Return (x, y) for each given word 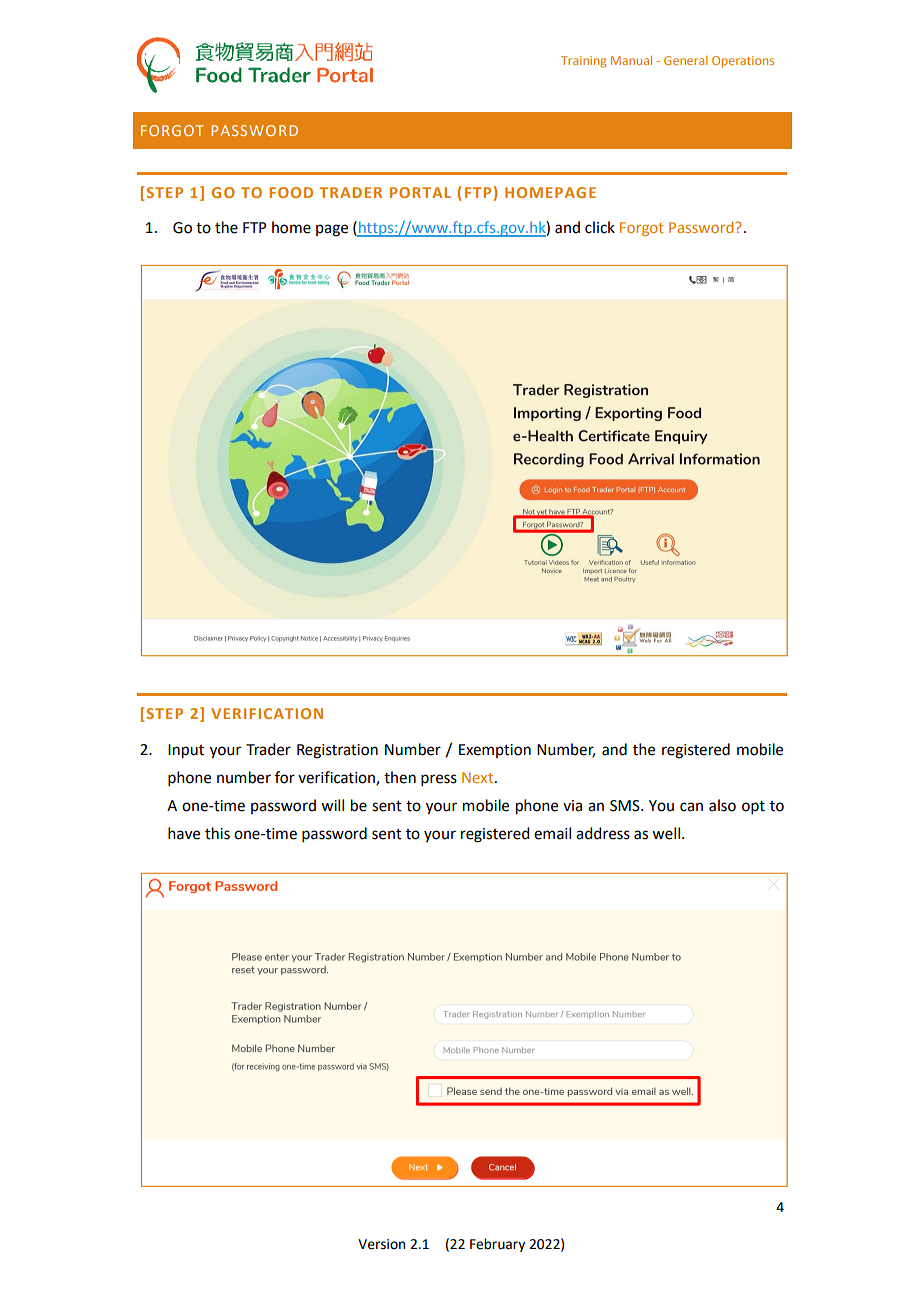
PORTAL (420, 192)
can (691, 807)
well (667, 833)
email (552, 833)
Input (186, 751)
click (600, 227)
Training (583, 62)
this (217, 833)
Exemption (495, 751)
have (184, 833)
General (685, 60)
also (722, 805)
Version (381, 1244)
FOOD (291, 192)
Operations (743, 62)
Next (479, 777)
